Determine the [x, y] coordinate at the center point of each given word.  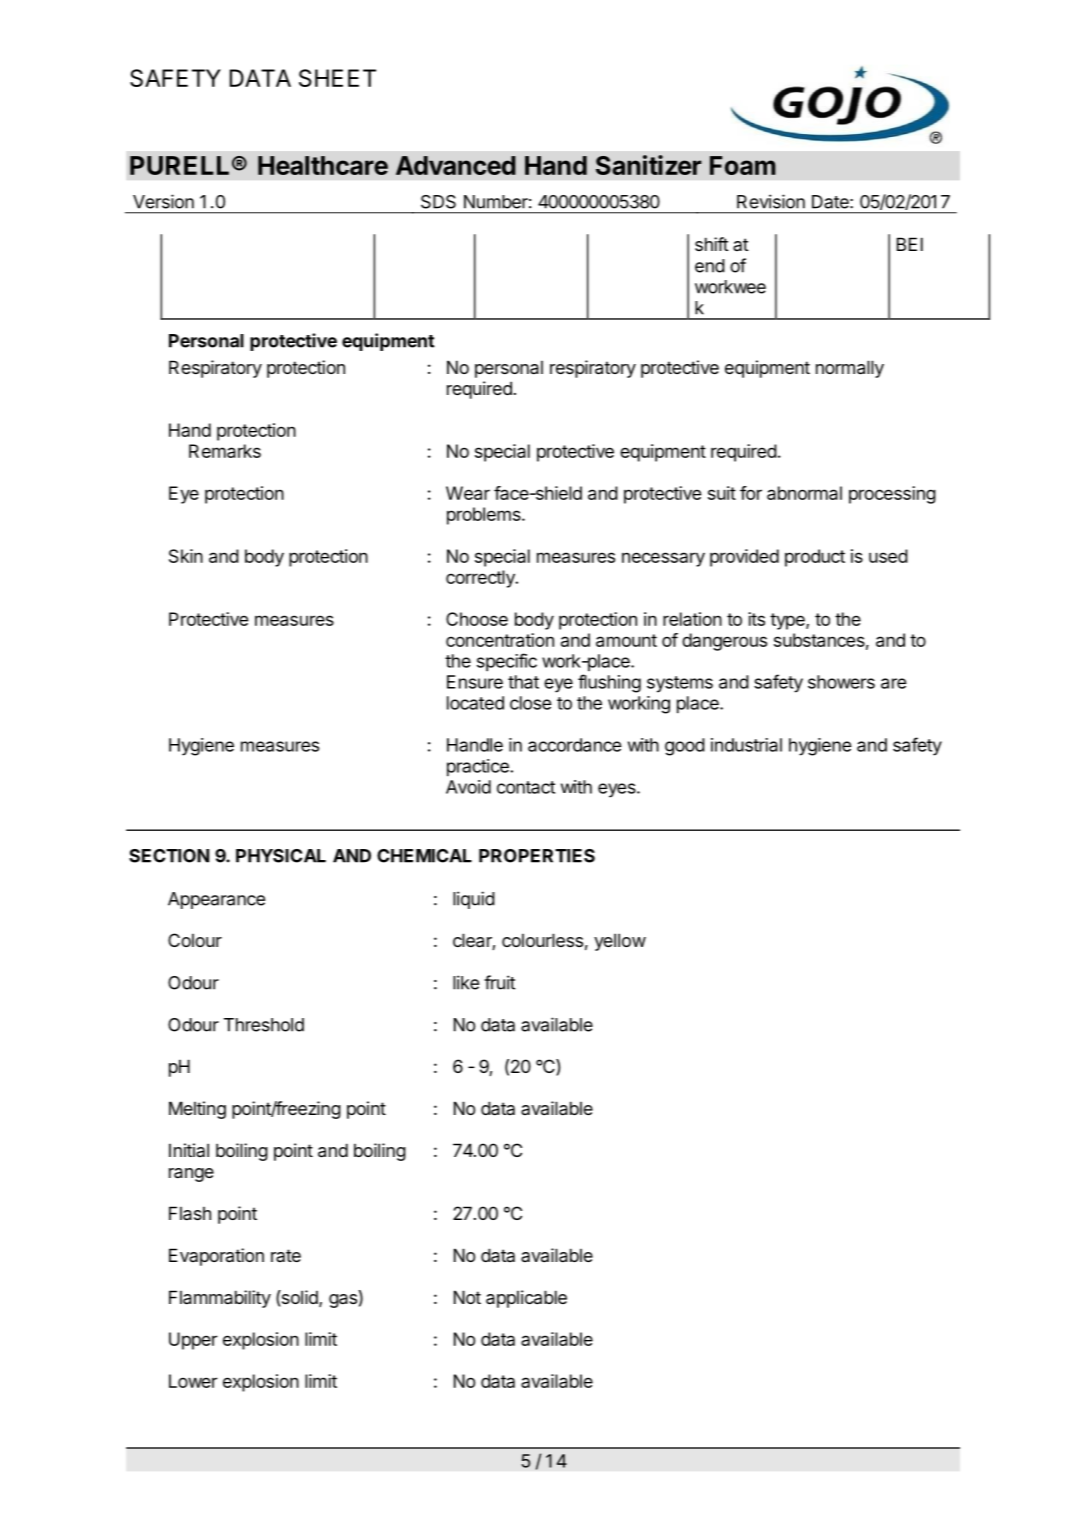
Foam [743, 165]
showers [841, 682]
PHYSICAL [281, 856]
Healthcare [323, 165]
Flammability [220, 1299]
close [530, 703]
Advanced [456, 165]
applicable [526, 1299]
